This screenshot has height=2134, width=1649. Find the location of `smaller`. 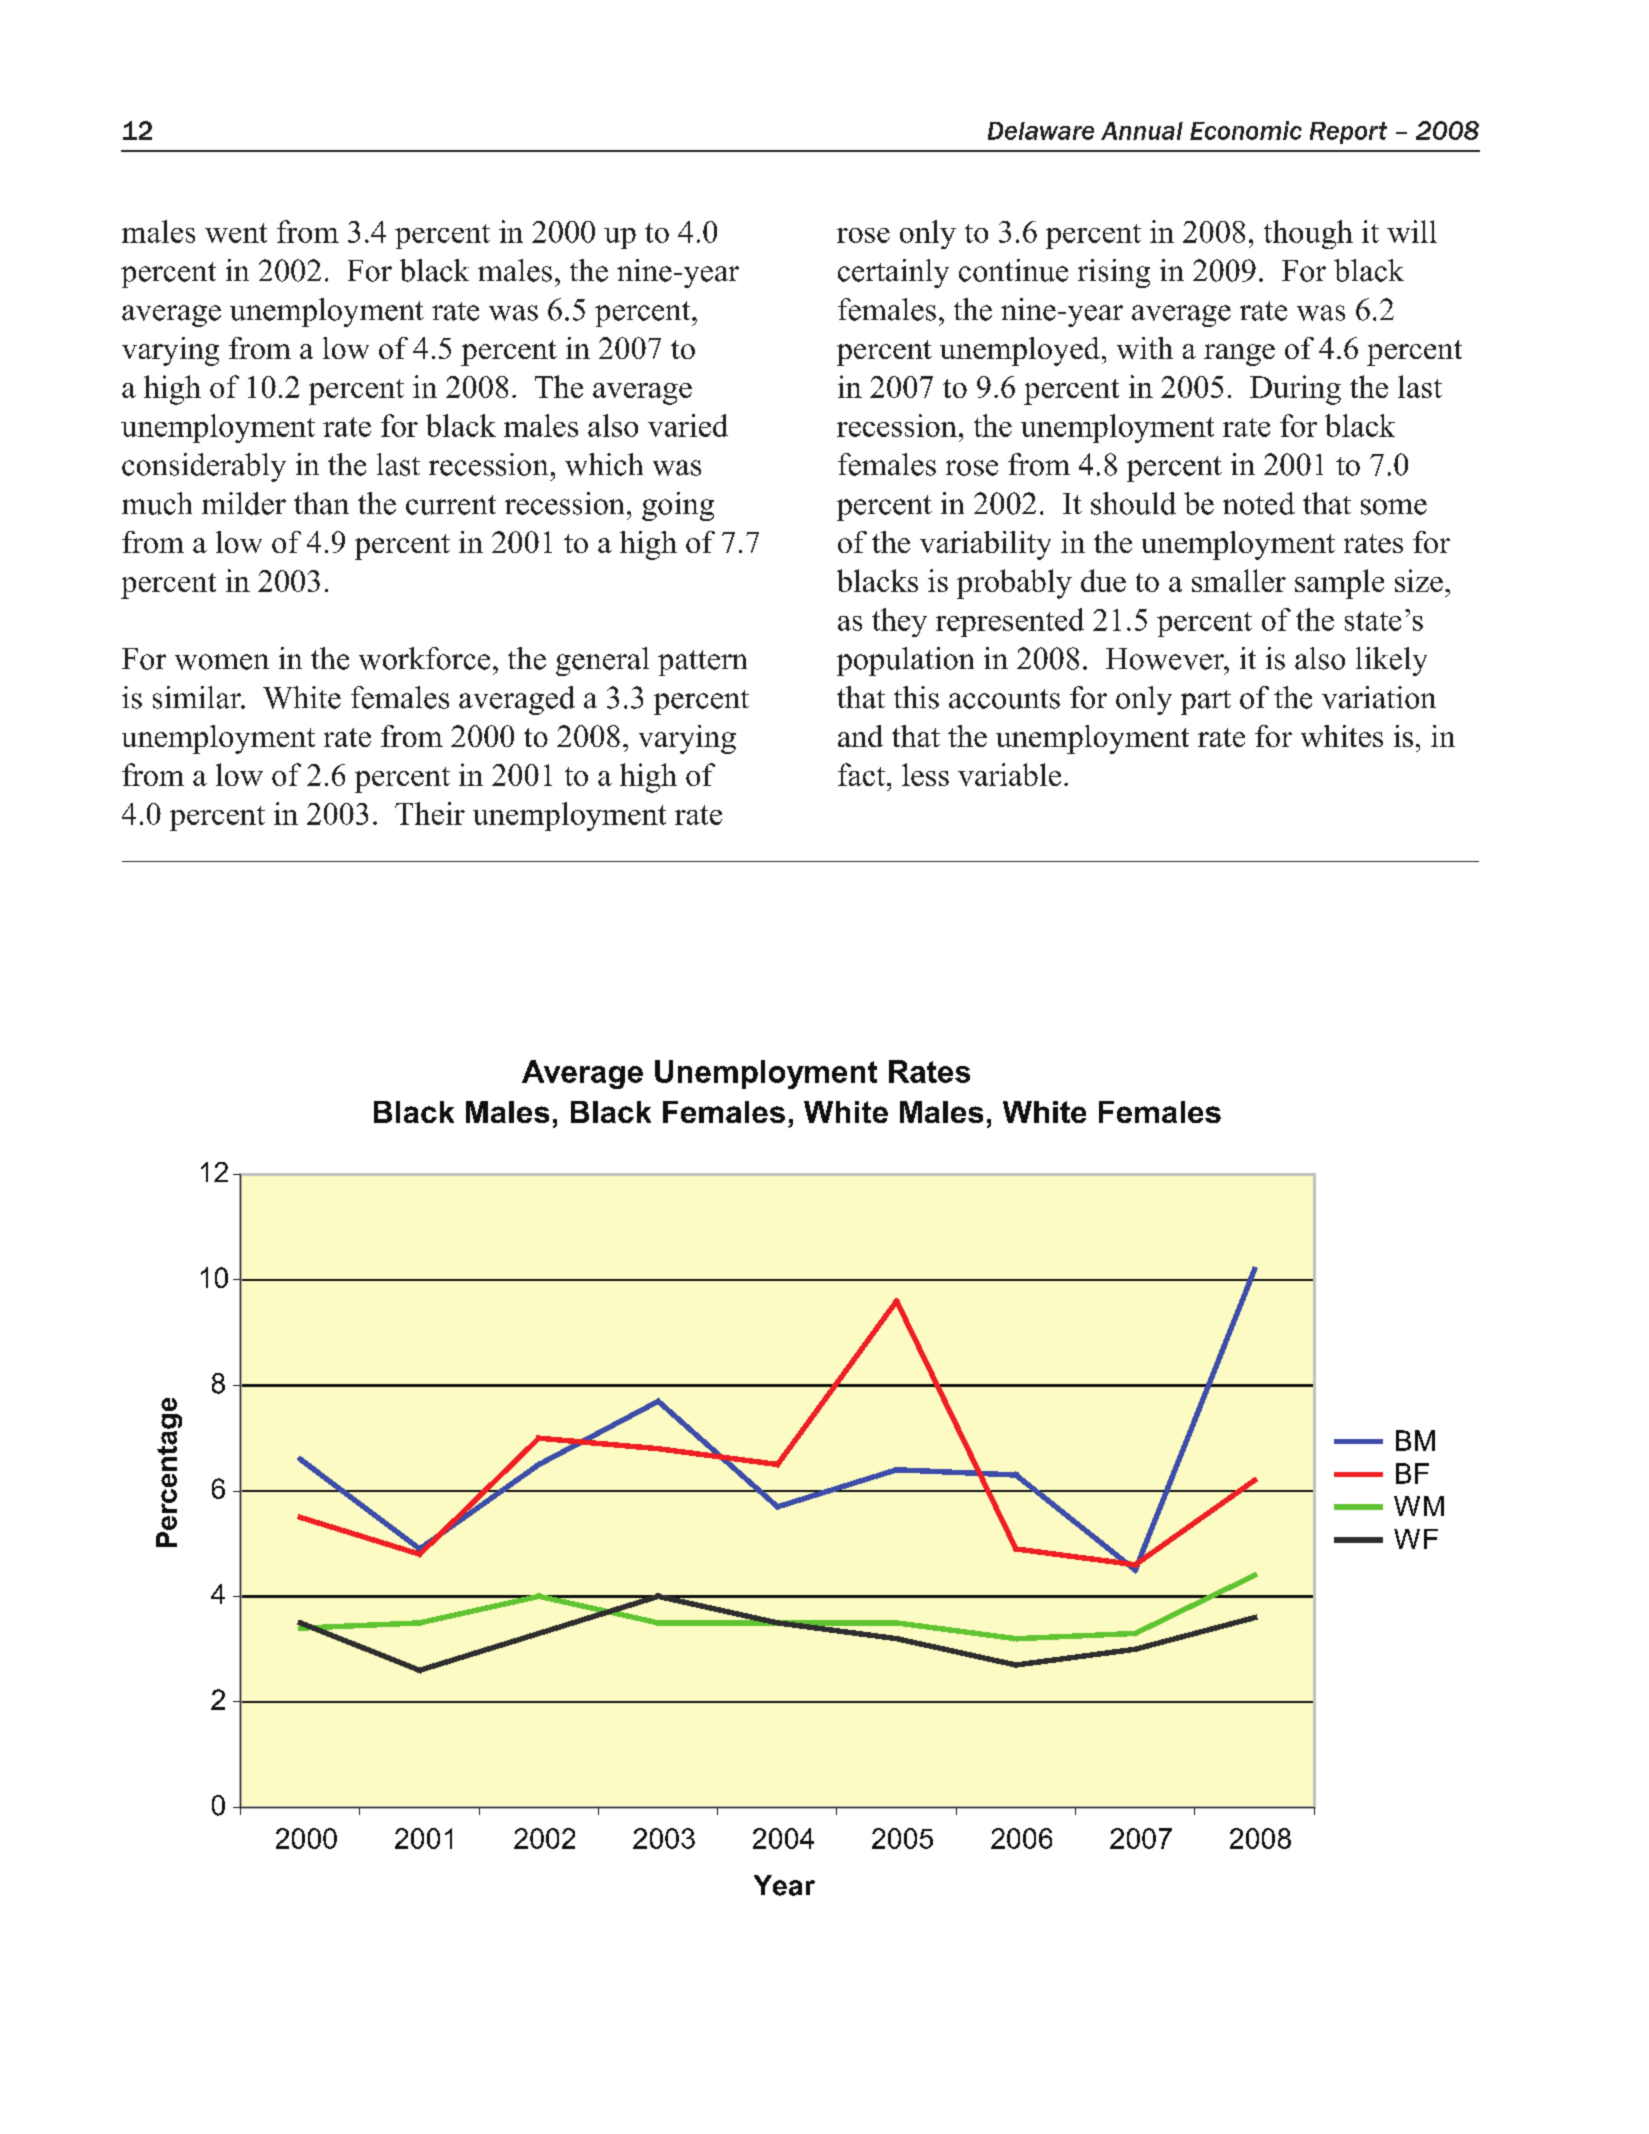

smaller is located at coordinates (1239, 580).
